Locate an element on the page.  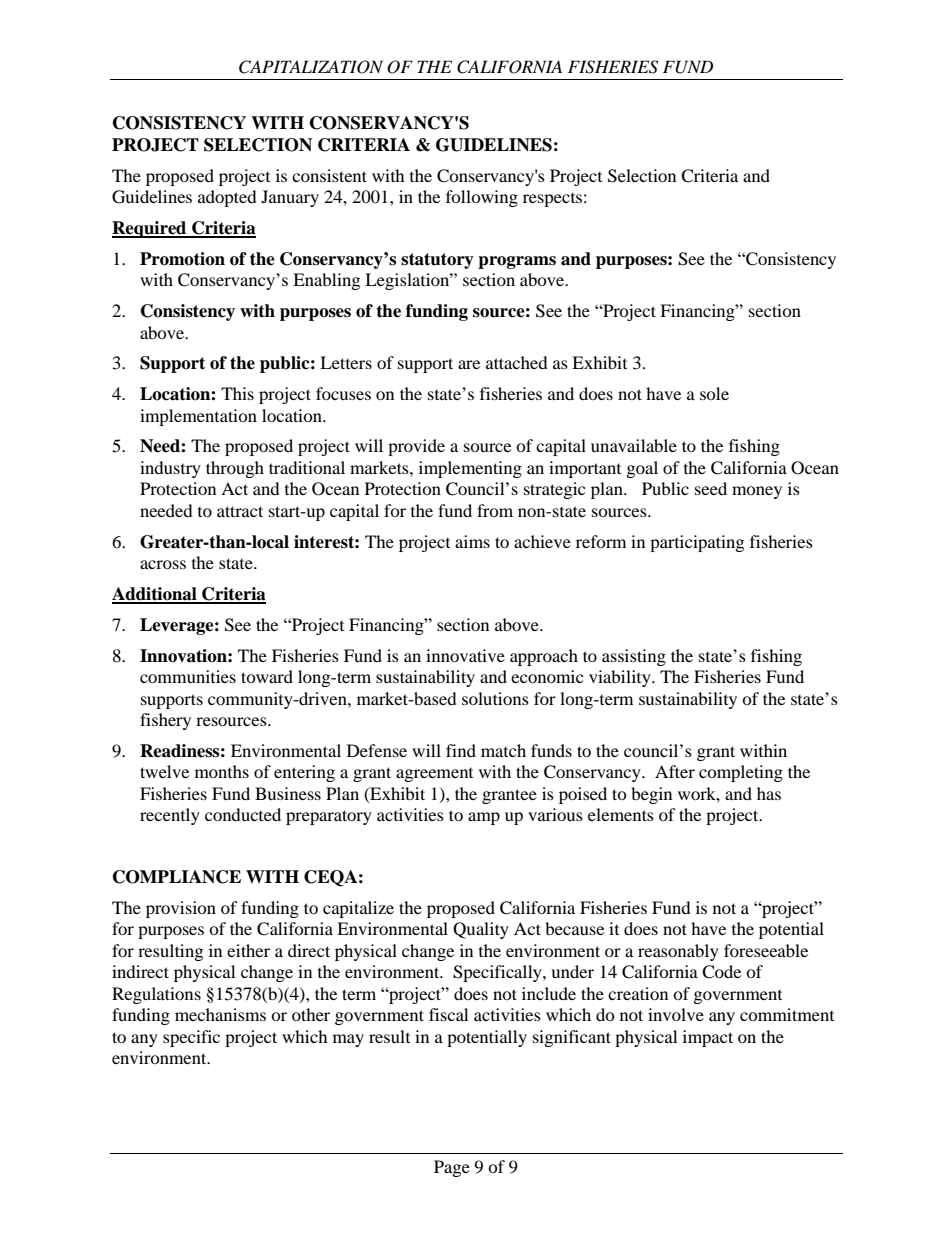
sole is located at coordinates (714, 393).
